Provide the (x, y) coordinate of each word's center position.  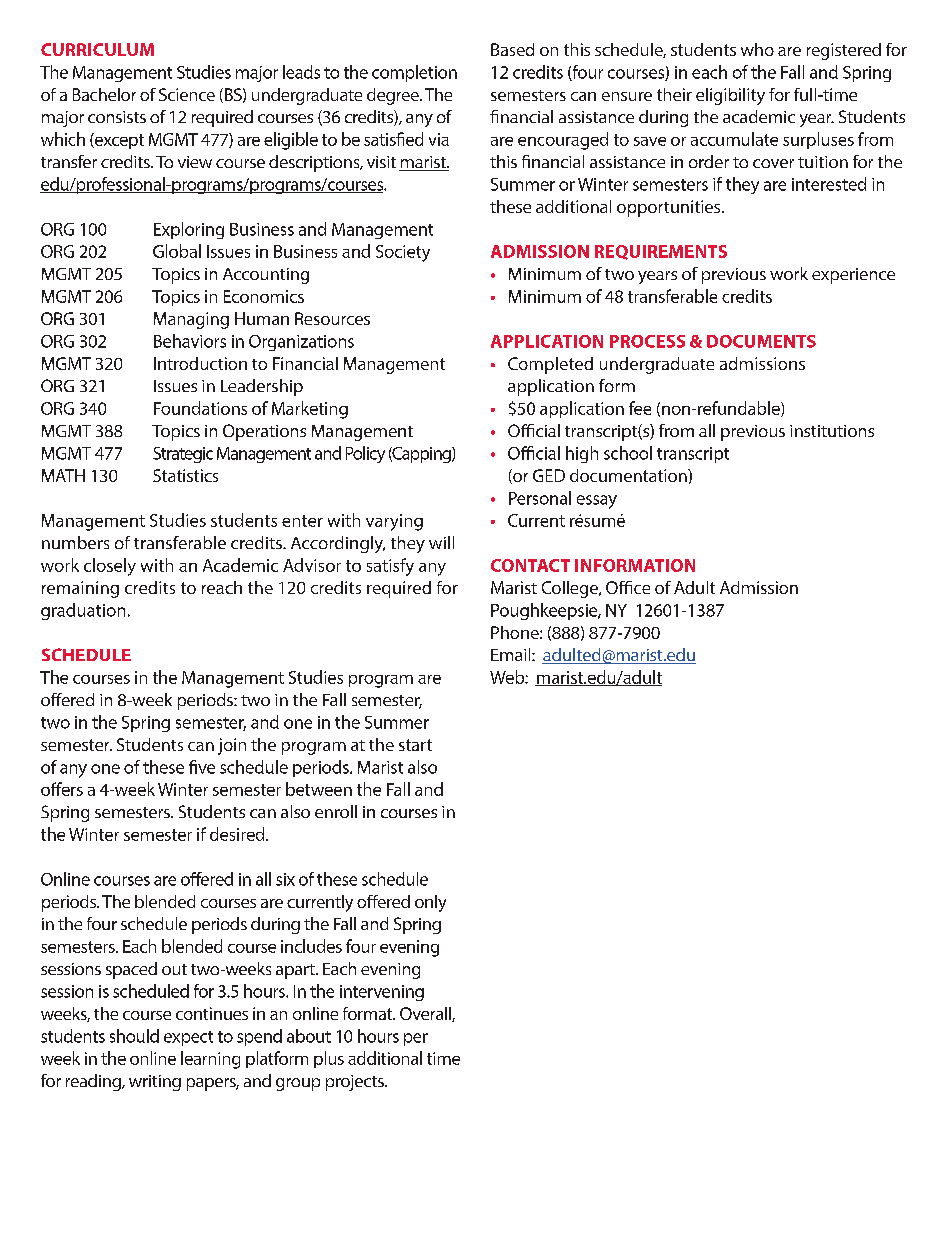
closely (110, 567)
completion (414, 73)
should (134, 1036)
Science (187, 94)
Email (512, 654)
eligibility (730, 96)
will (441, 542)
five (202, 767)
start (415, 745)
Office (628, 587)
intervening (382, 993)
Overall (426, 1014)
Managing (191, 320)
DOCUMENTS (761, 341)
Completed (550, 365)
